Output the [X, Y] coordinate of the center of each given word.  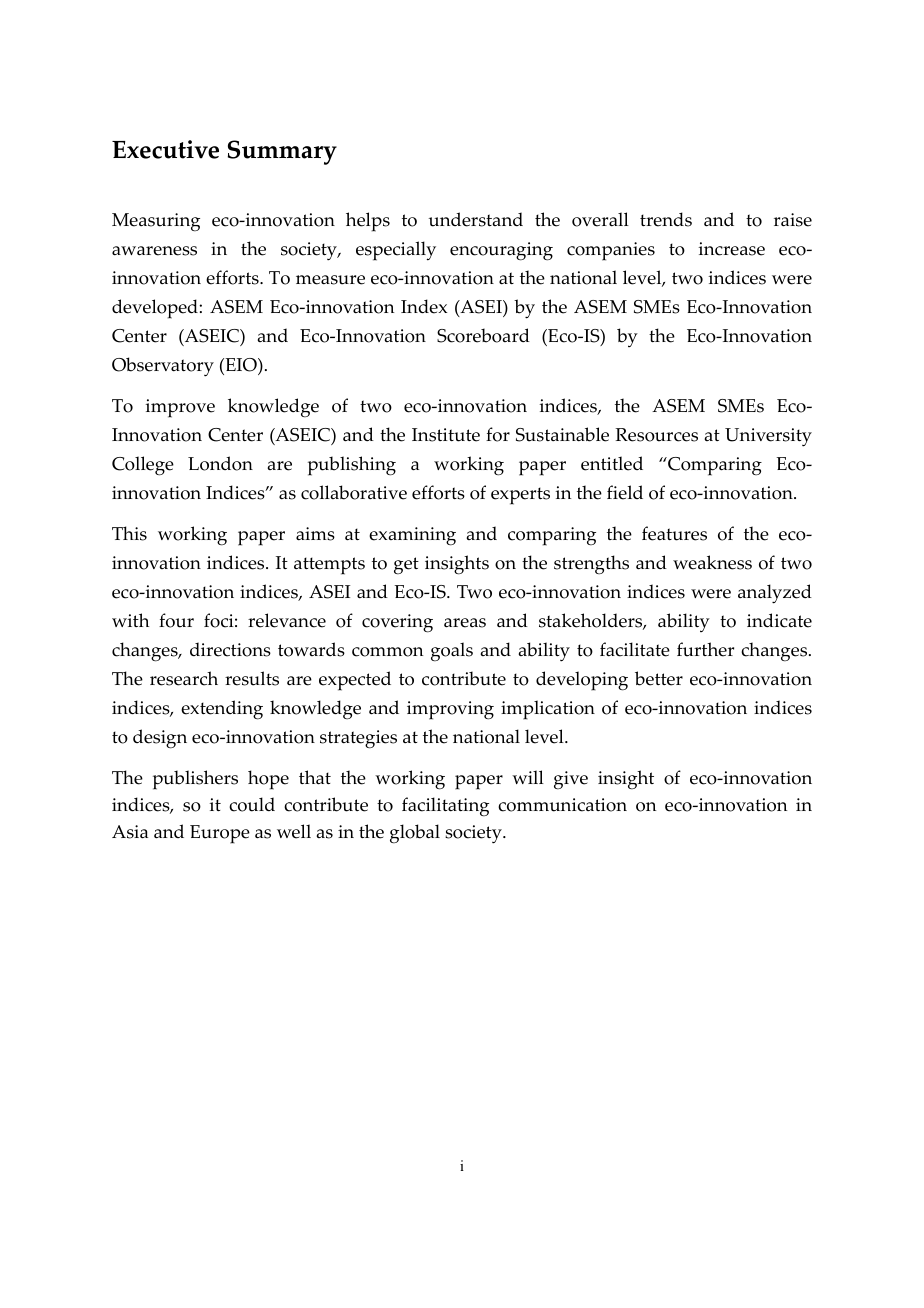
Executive [165, 149]
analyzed [775, 594]
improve [180, 408]
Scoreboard [483, 335]
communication [562, 805]
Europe [220, 834]
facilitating [445, 807]
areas [465, 623]
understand [476, 219]
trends [666, 219]
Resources [656, 435]
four [176, 620]
